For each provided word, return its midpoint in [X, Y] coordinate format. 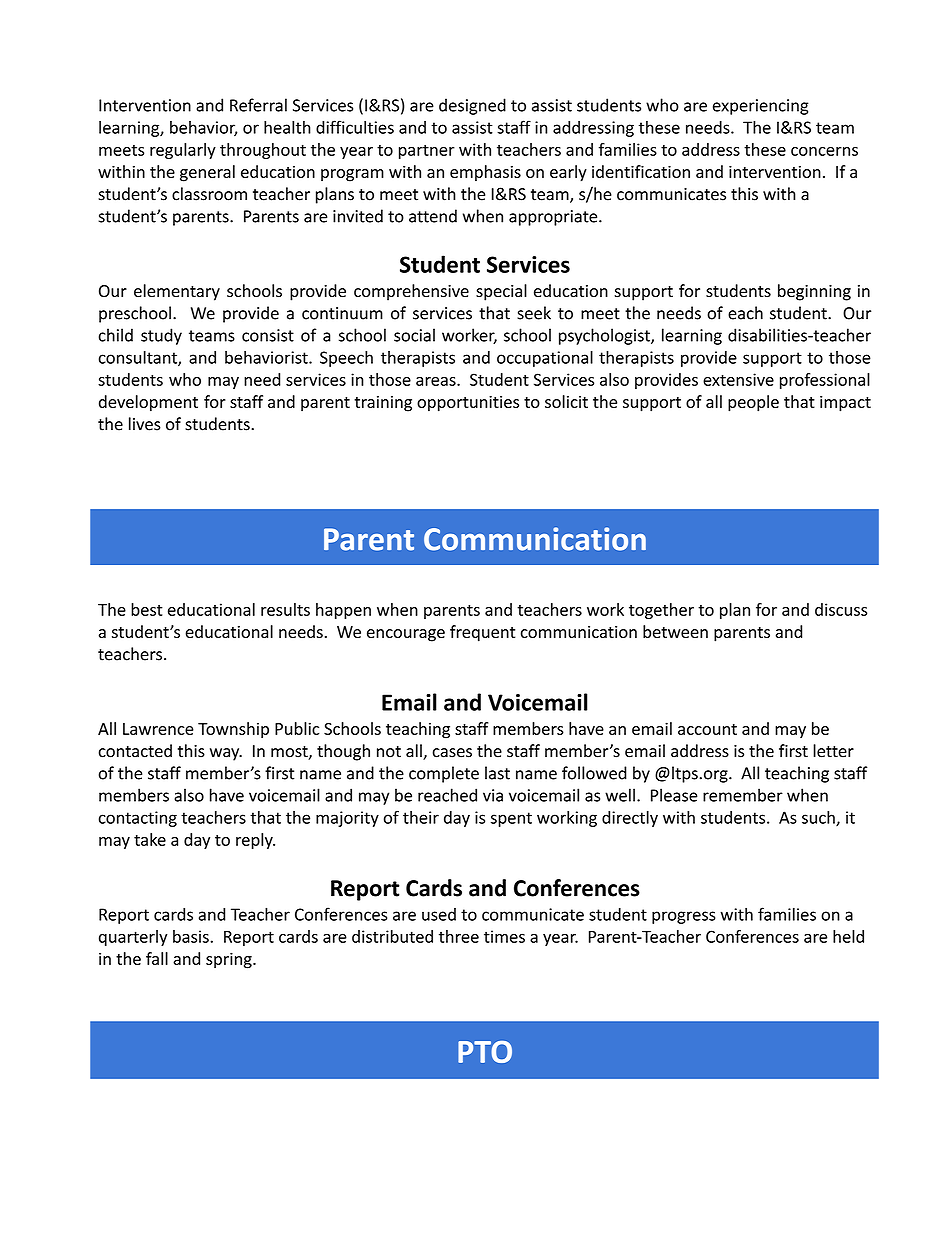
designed [472, 106]
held [848, 936]
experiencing [761, 107]
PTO [485, 1052]
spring [230, 960]
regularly [183, 151]
